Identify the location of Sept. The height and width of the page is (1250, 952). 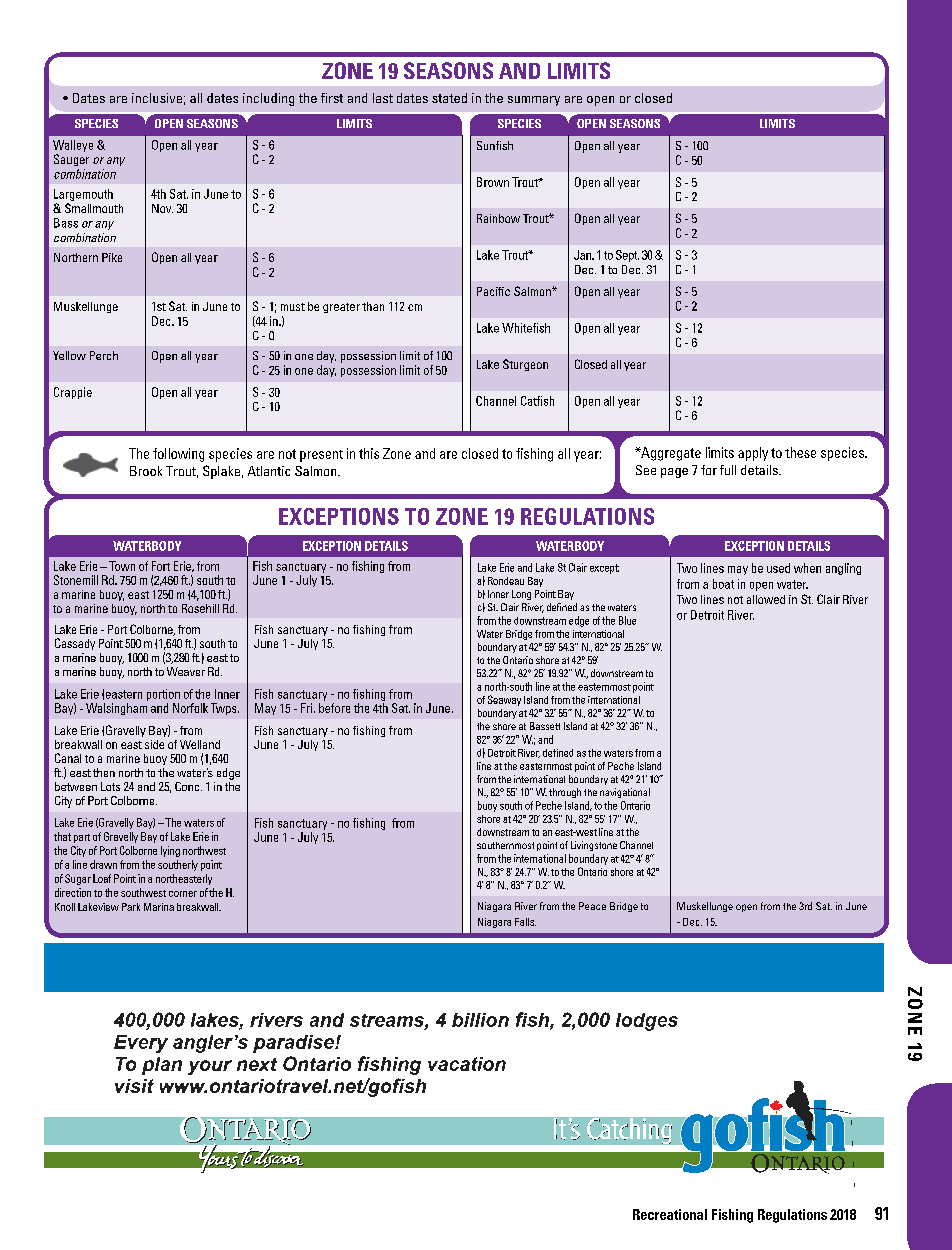
(627, 256).
